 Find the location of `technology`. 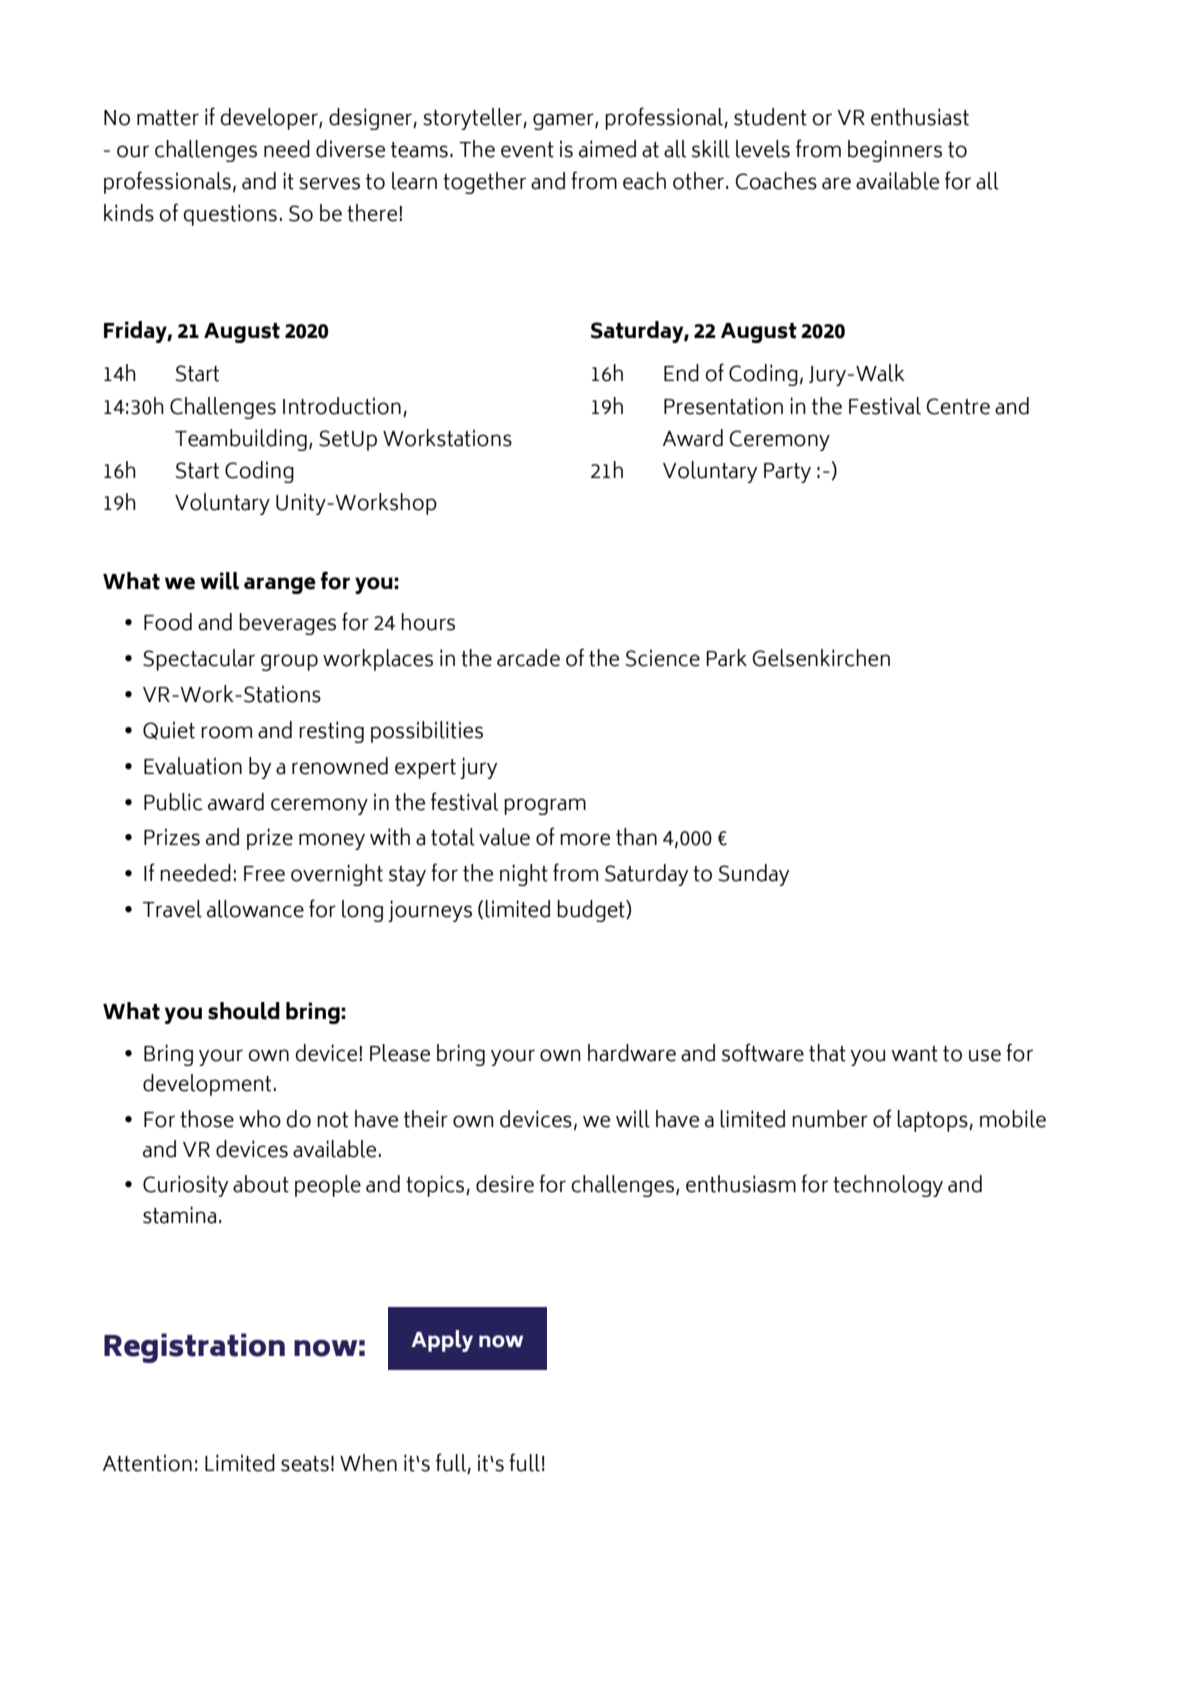

technology is located at coordinates (888, 1186).
